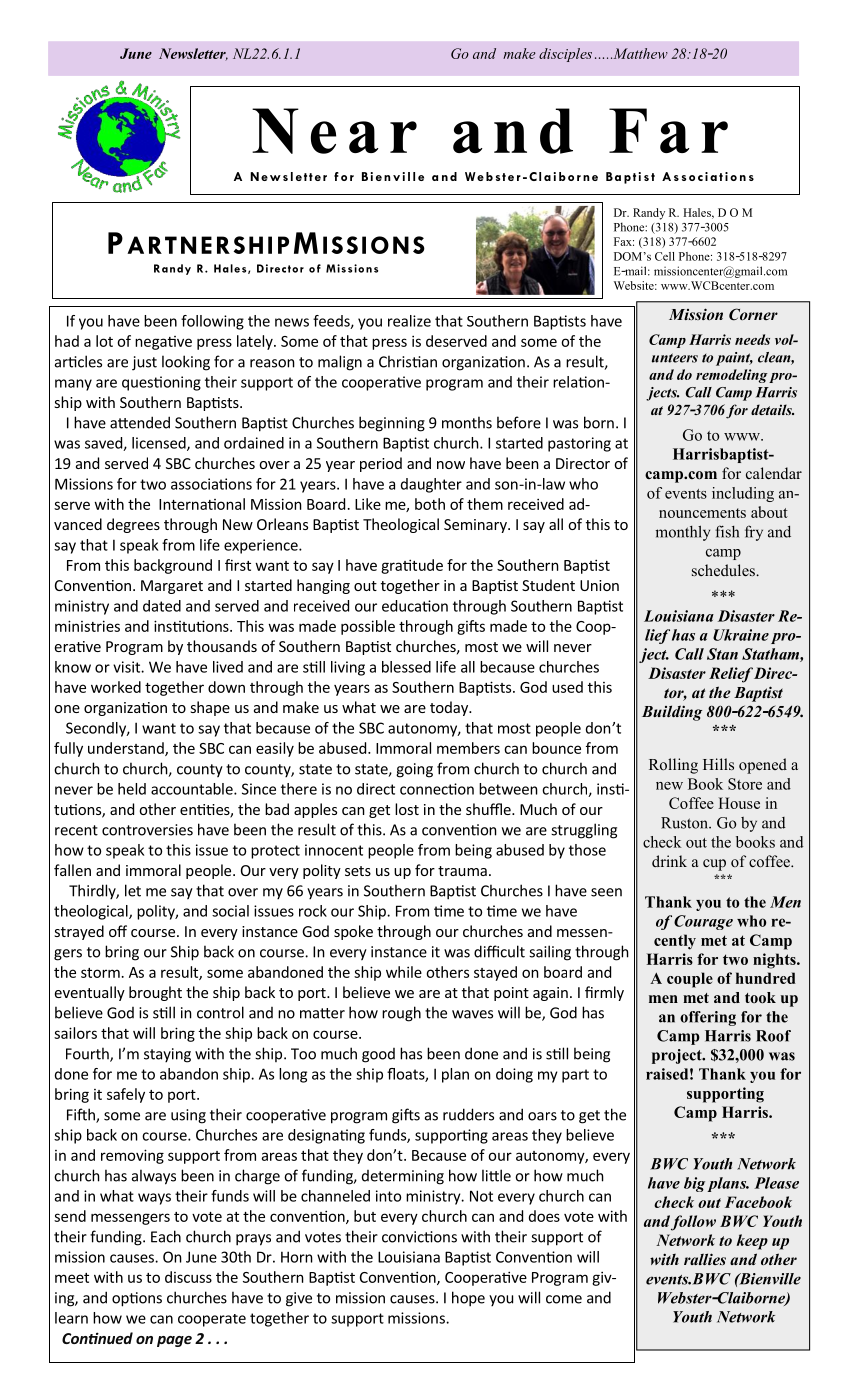  I want to click on dated, so click(162, 606).
